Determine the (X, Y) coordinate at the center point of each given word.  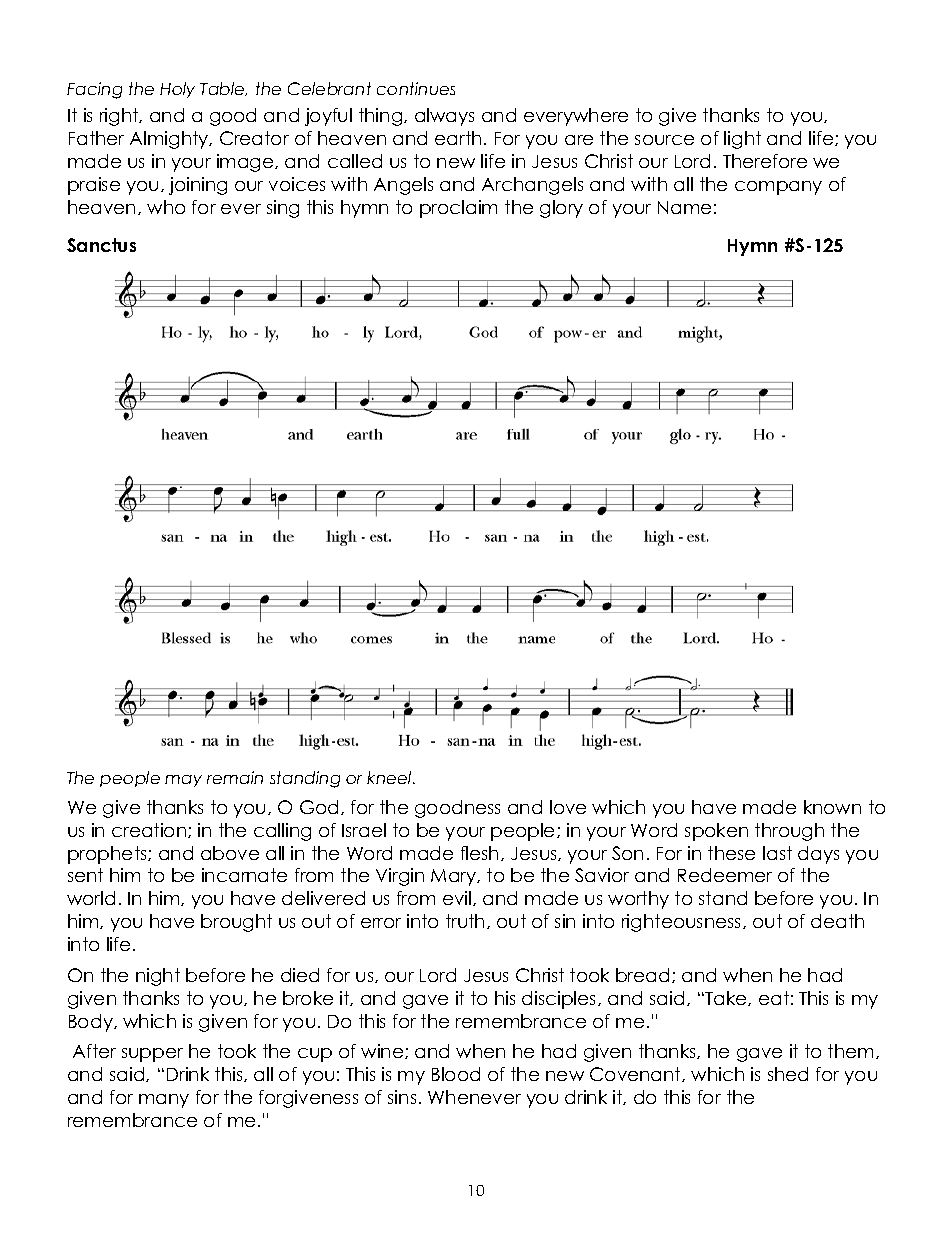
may (183, 781)
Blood (456, 1074)
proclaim (458, 209)
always (444, 117)
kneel (390, 777)
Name (684, 207)
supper (152, 1055)
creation (150, 830)
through (789, 832)
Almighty (170, 140)
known (832, 807)
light (742, 140)
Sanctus (101, 245)
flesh (481, 853)
